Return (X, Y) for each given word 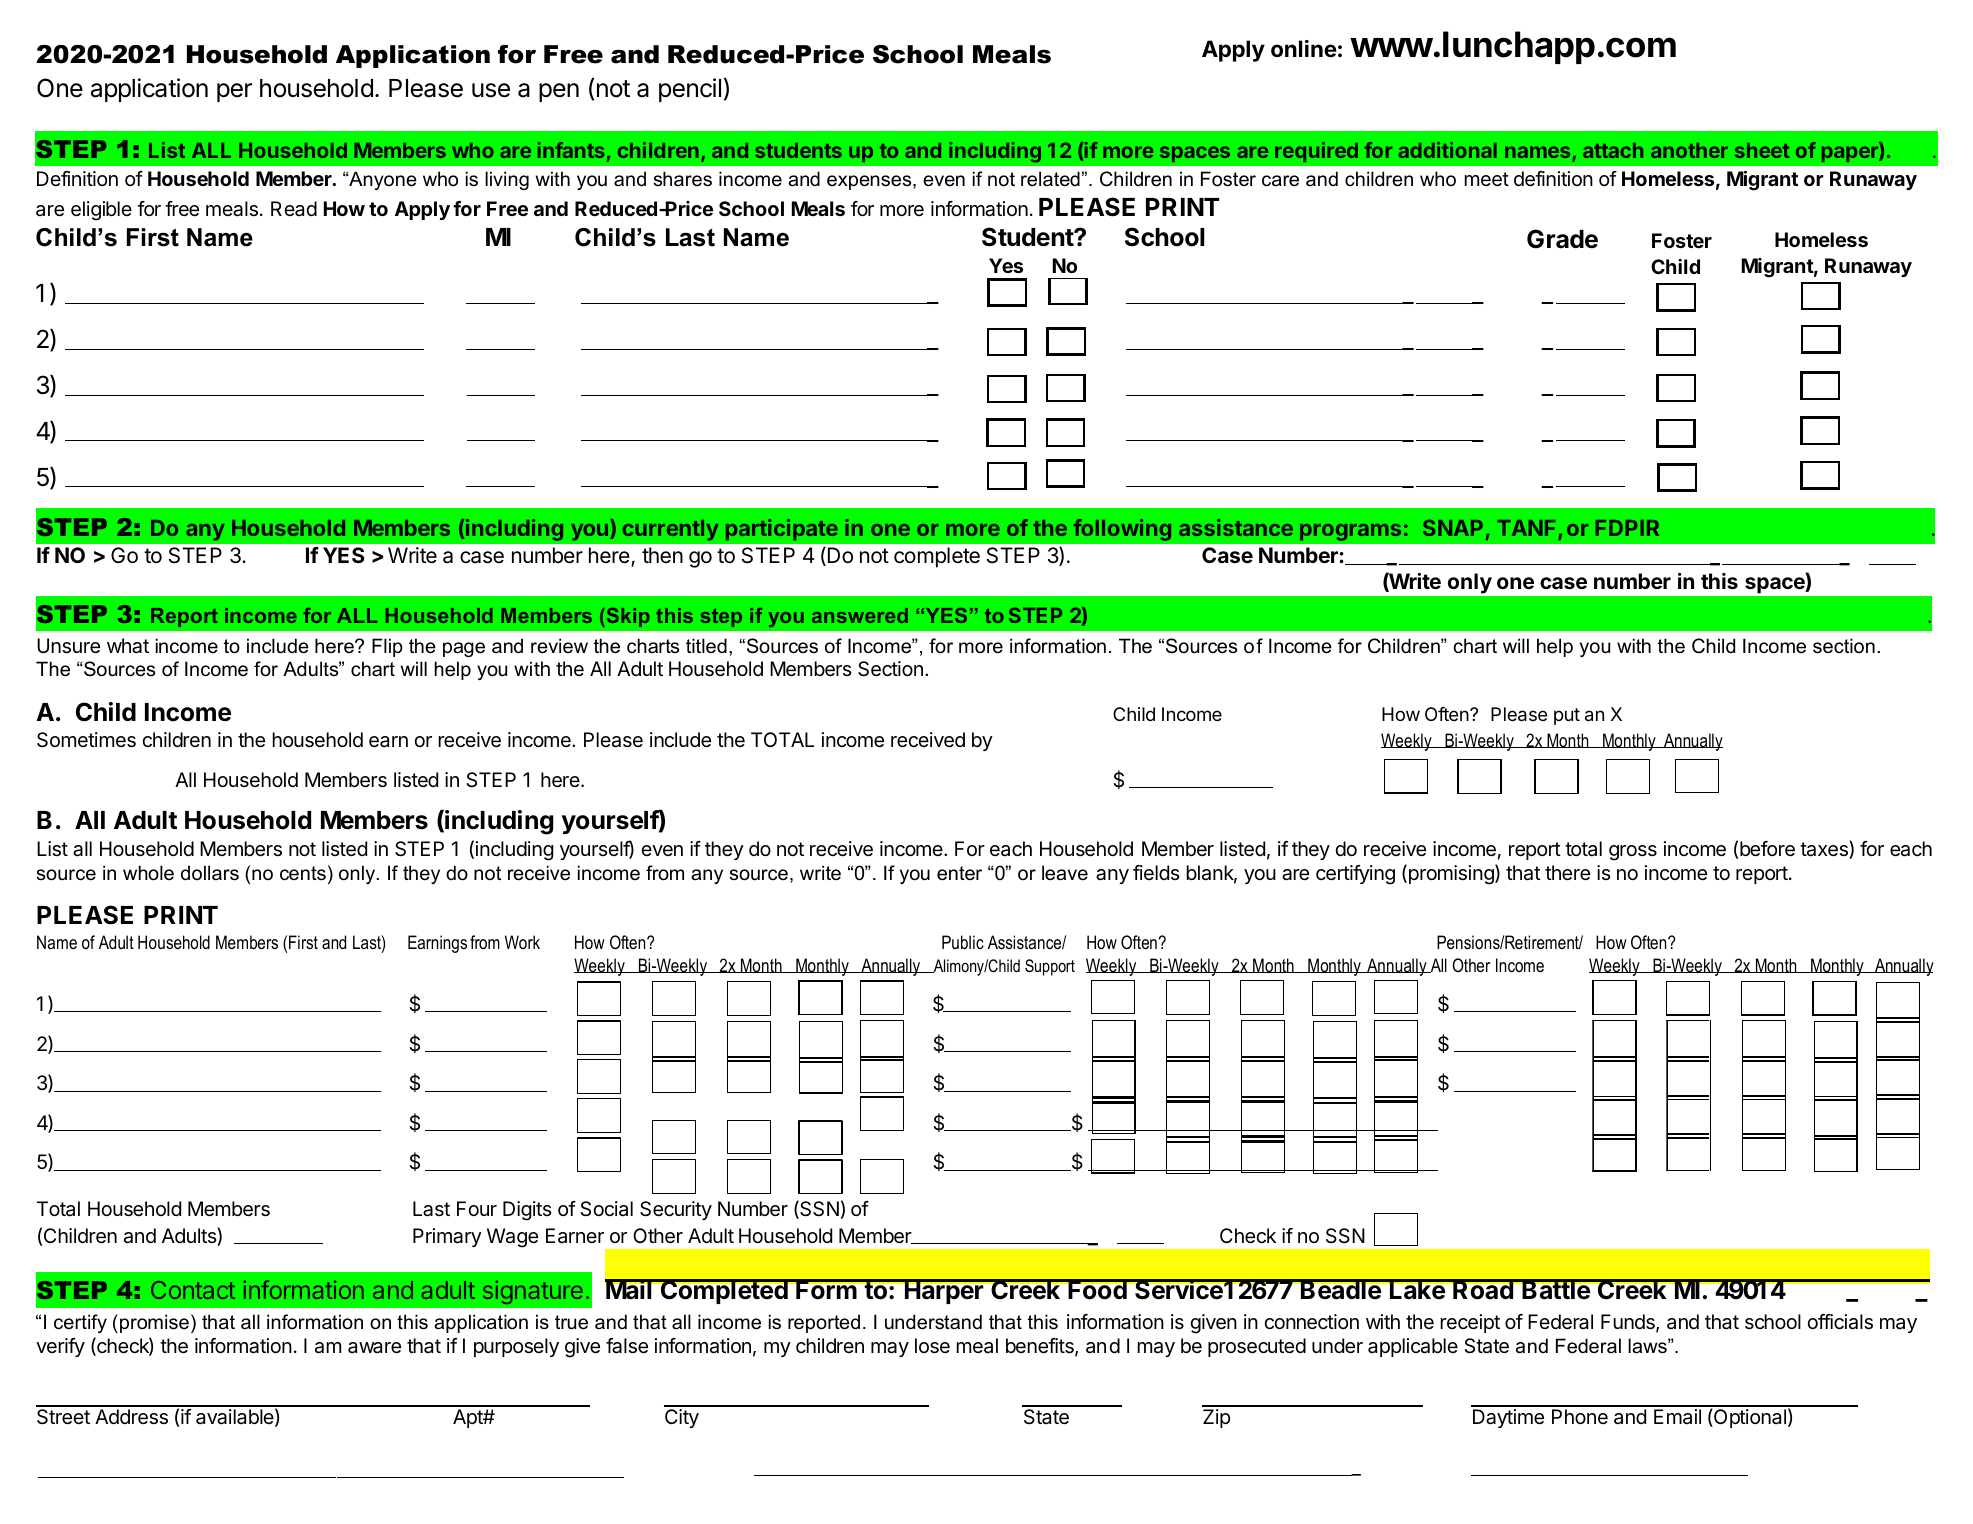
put (1567, 716)
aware (374, 1348)
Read (294, 209)
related (1050, 179)
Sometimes (86, 740)
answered (860, 615)
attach (1613, 150)
